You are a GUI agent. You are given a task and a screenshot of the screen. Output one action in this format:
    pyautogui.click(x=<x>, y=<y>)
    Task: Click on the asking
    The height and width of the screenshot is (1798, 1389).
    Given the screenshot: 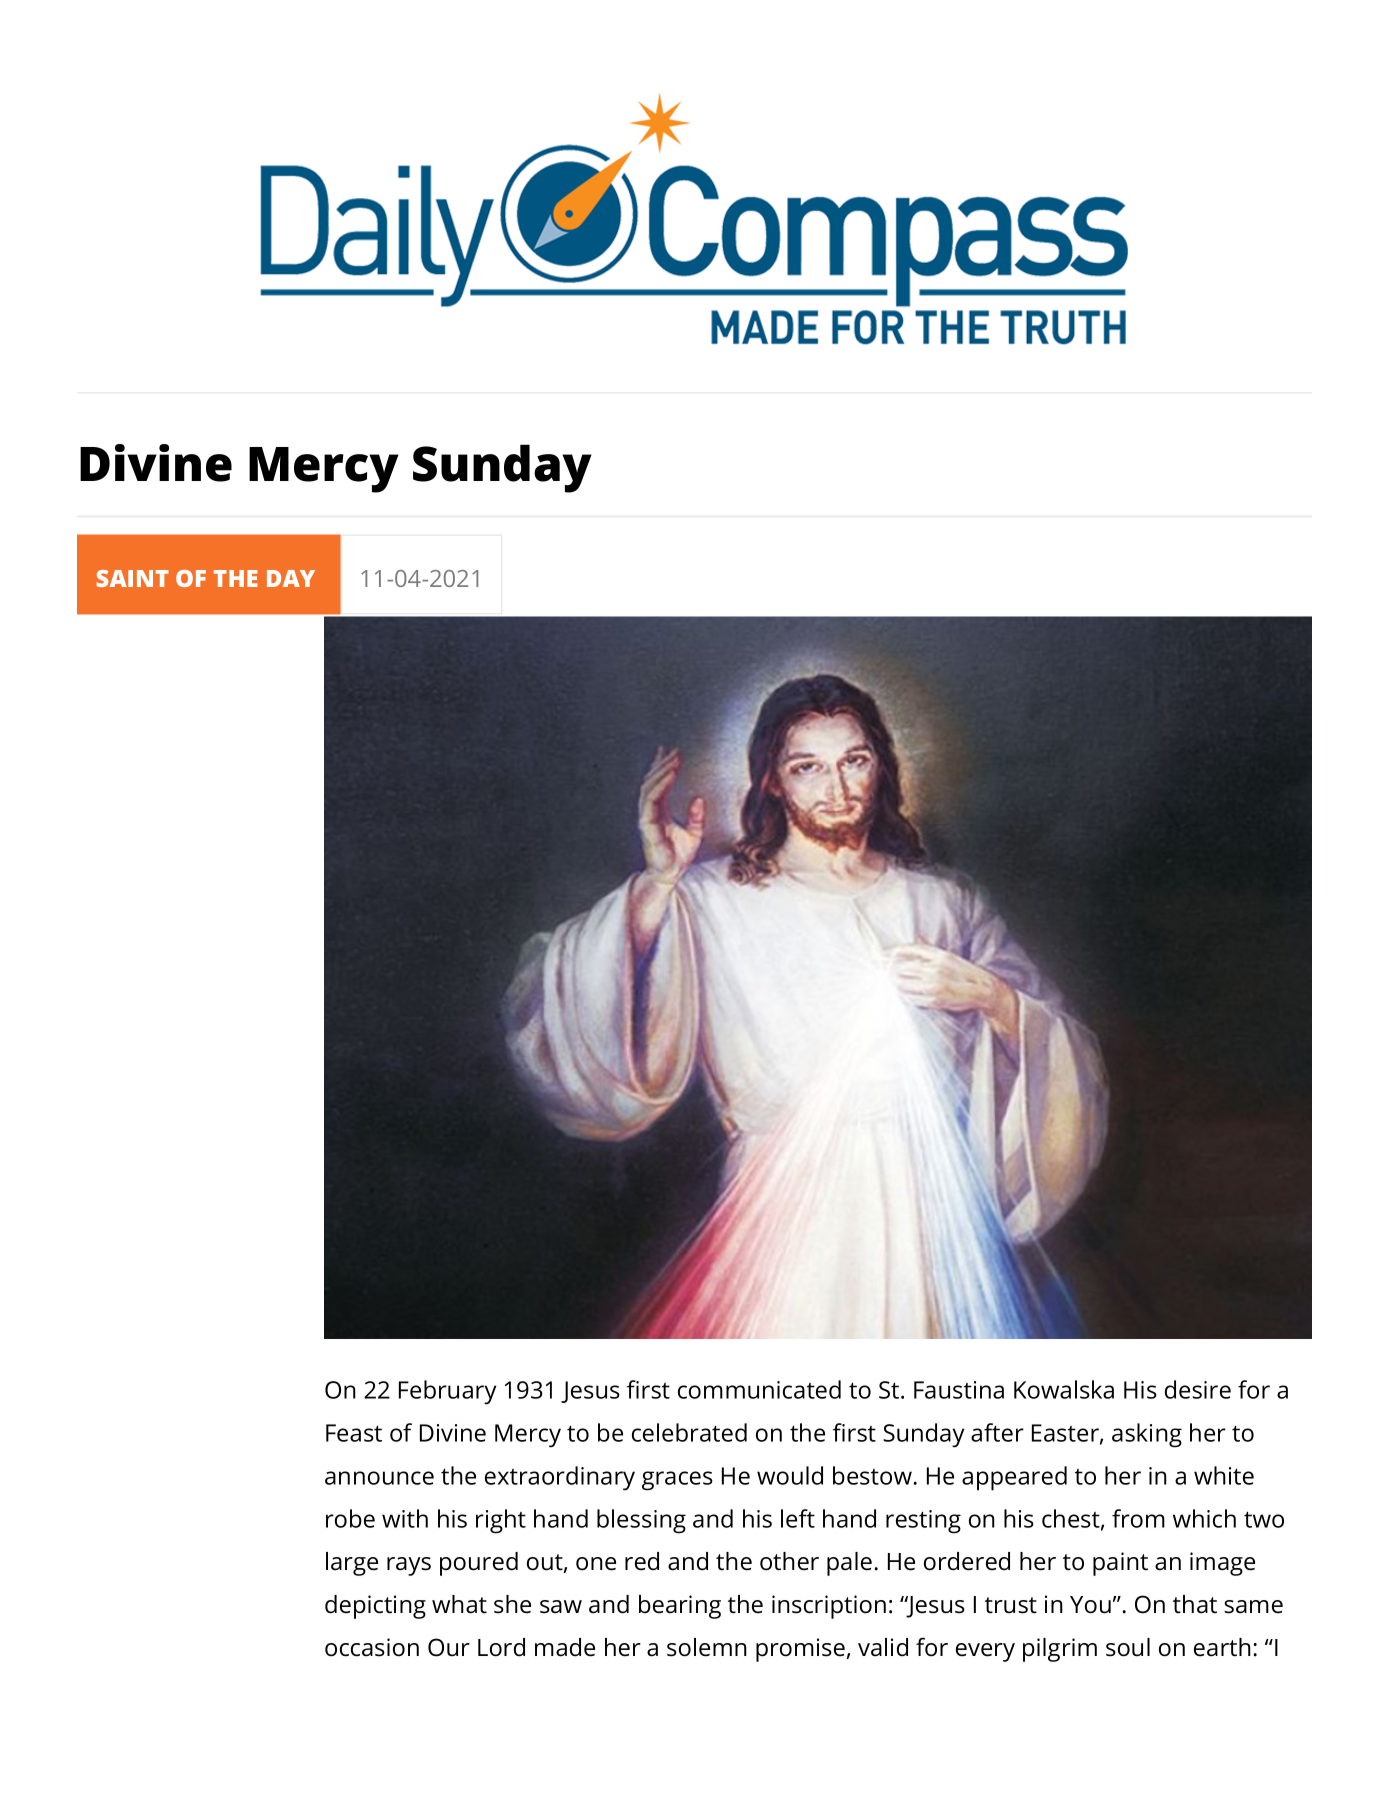 What is the action you would take?
    pyautogui.click(x=1147, y=1435)
